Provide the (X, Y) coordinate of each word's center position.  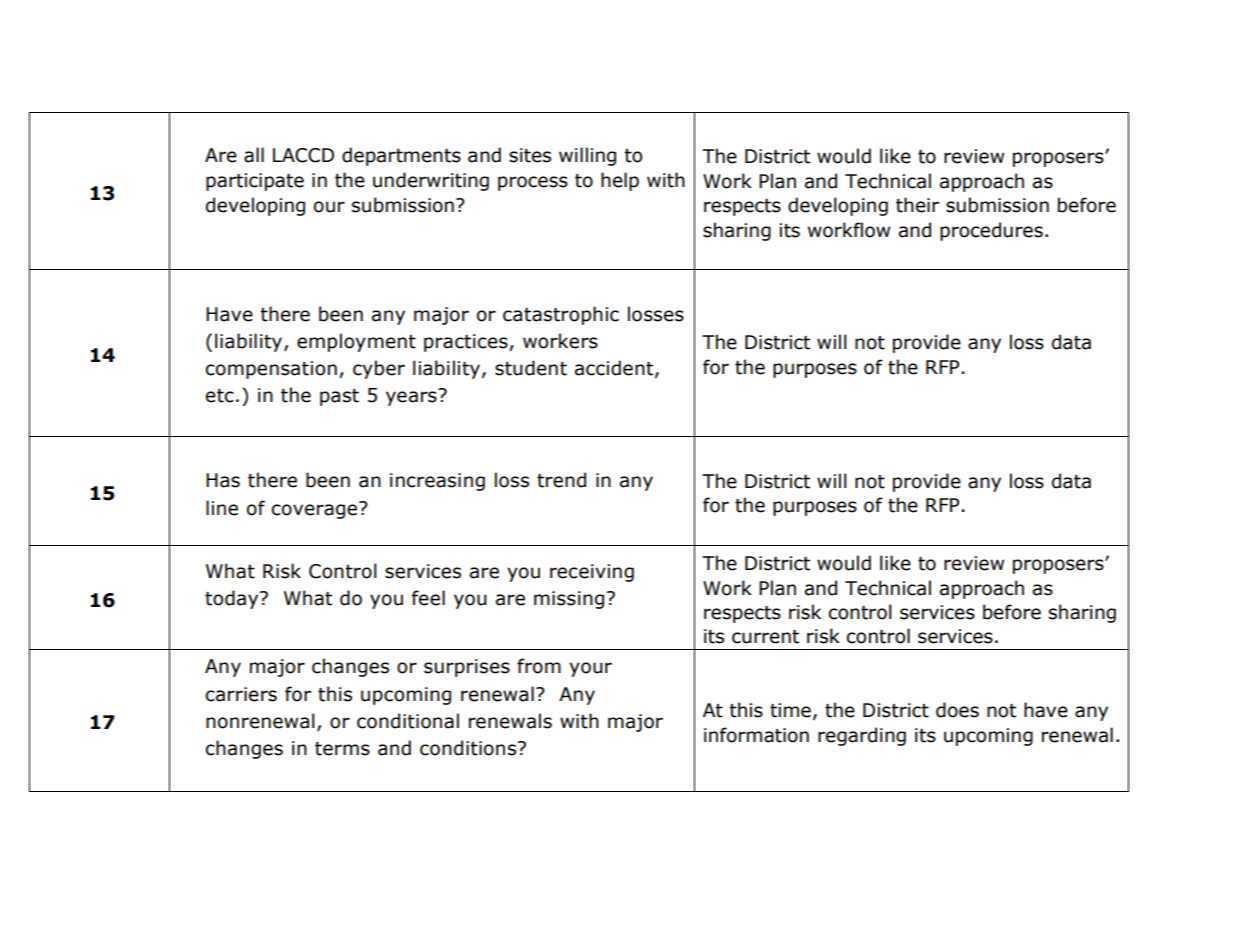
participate (255, 182)
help (620, 181)
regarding (862, 736)
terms (342, 749)
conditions (468, 748)
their (917, 205)
